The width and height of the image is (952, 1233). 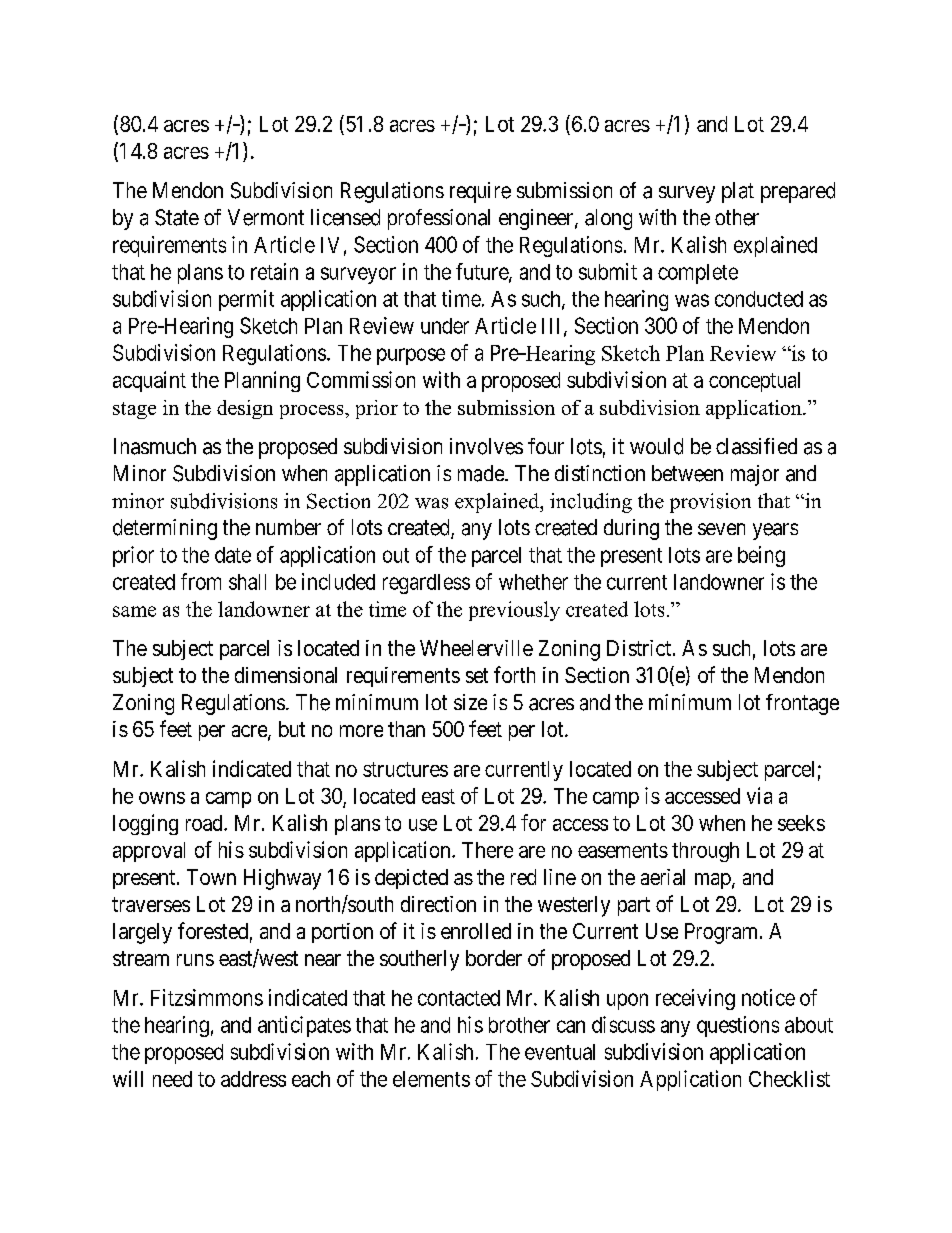 What do you see at coordinates (640, 648) in the image?
I see `District` at bounding box center [640, 648].
